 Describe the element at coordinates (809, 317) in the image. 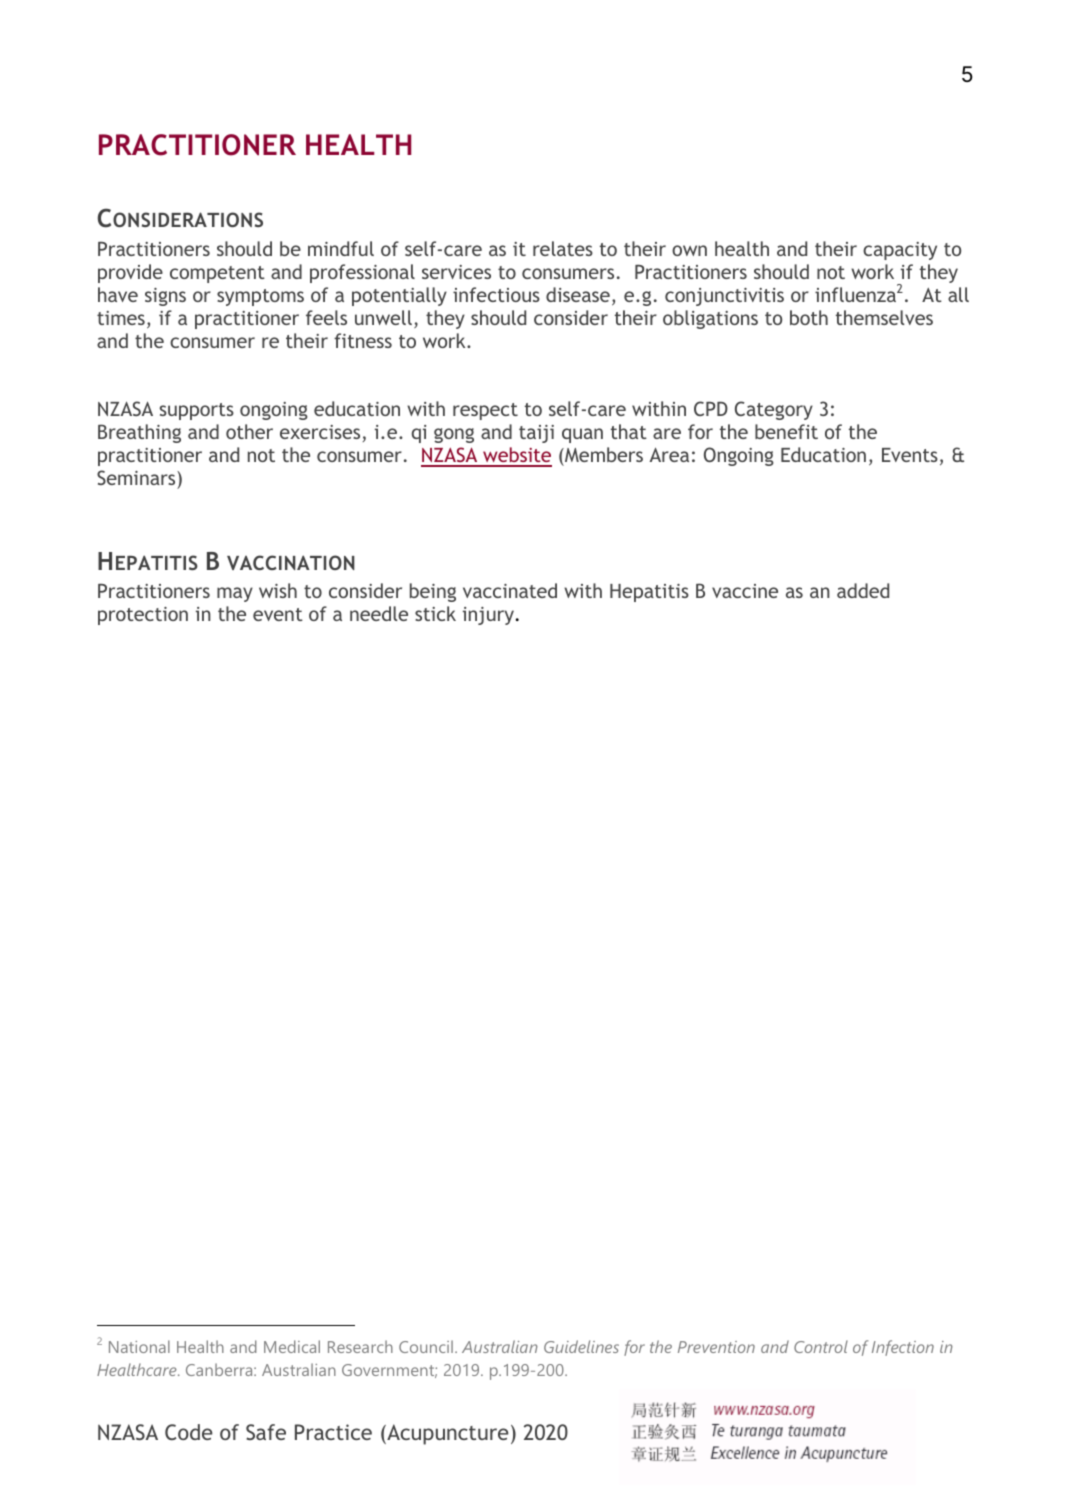

I see `both` at that location.
